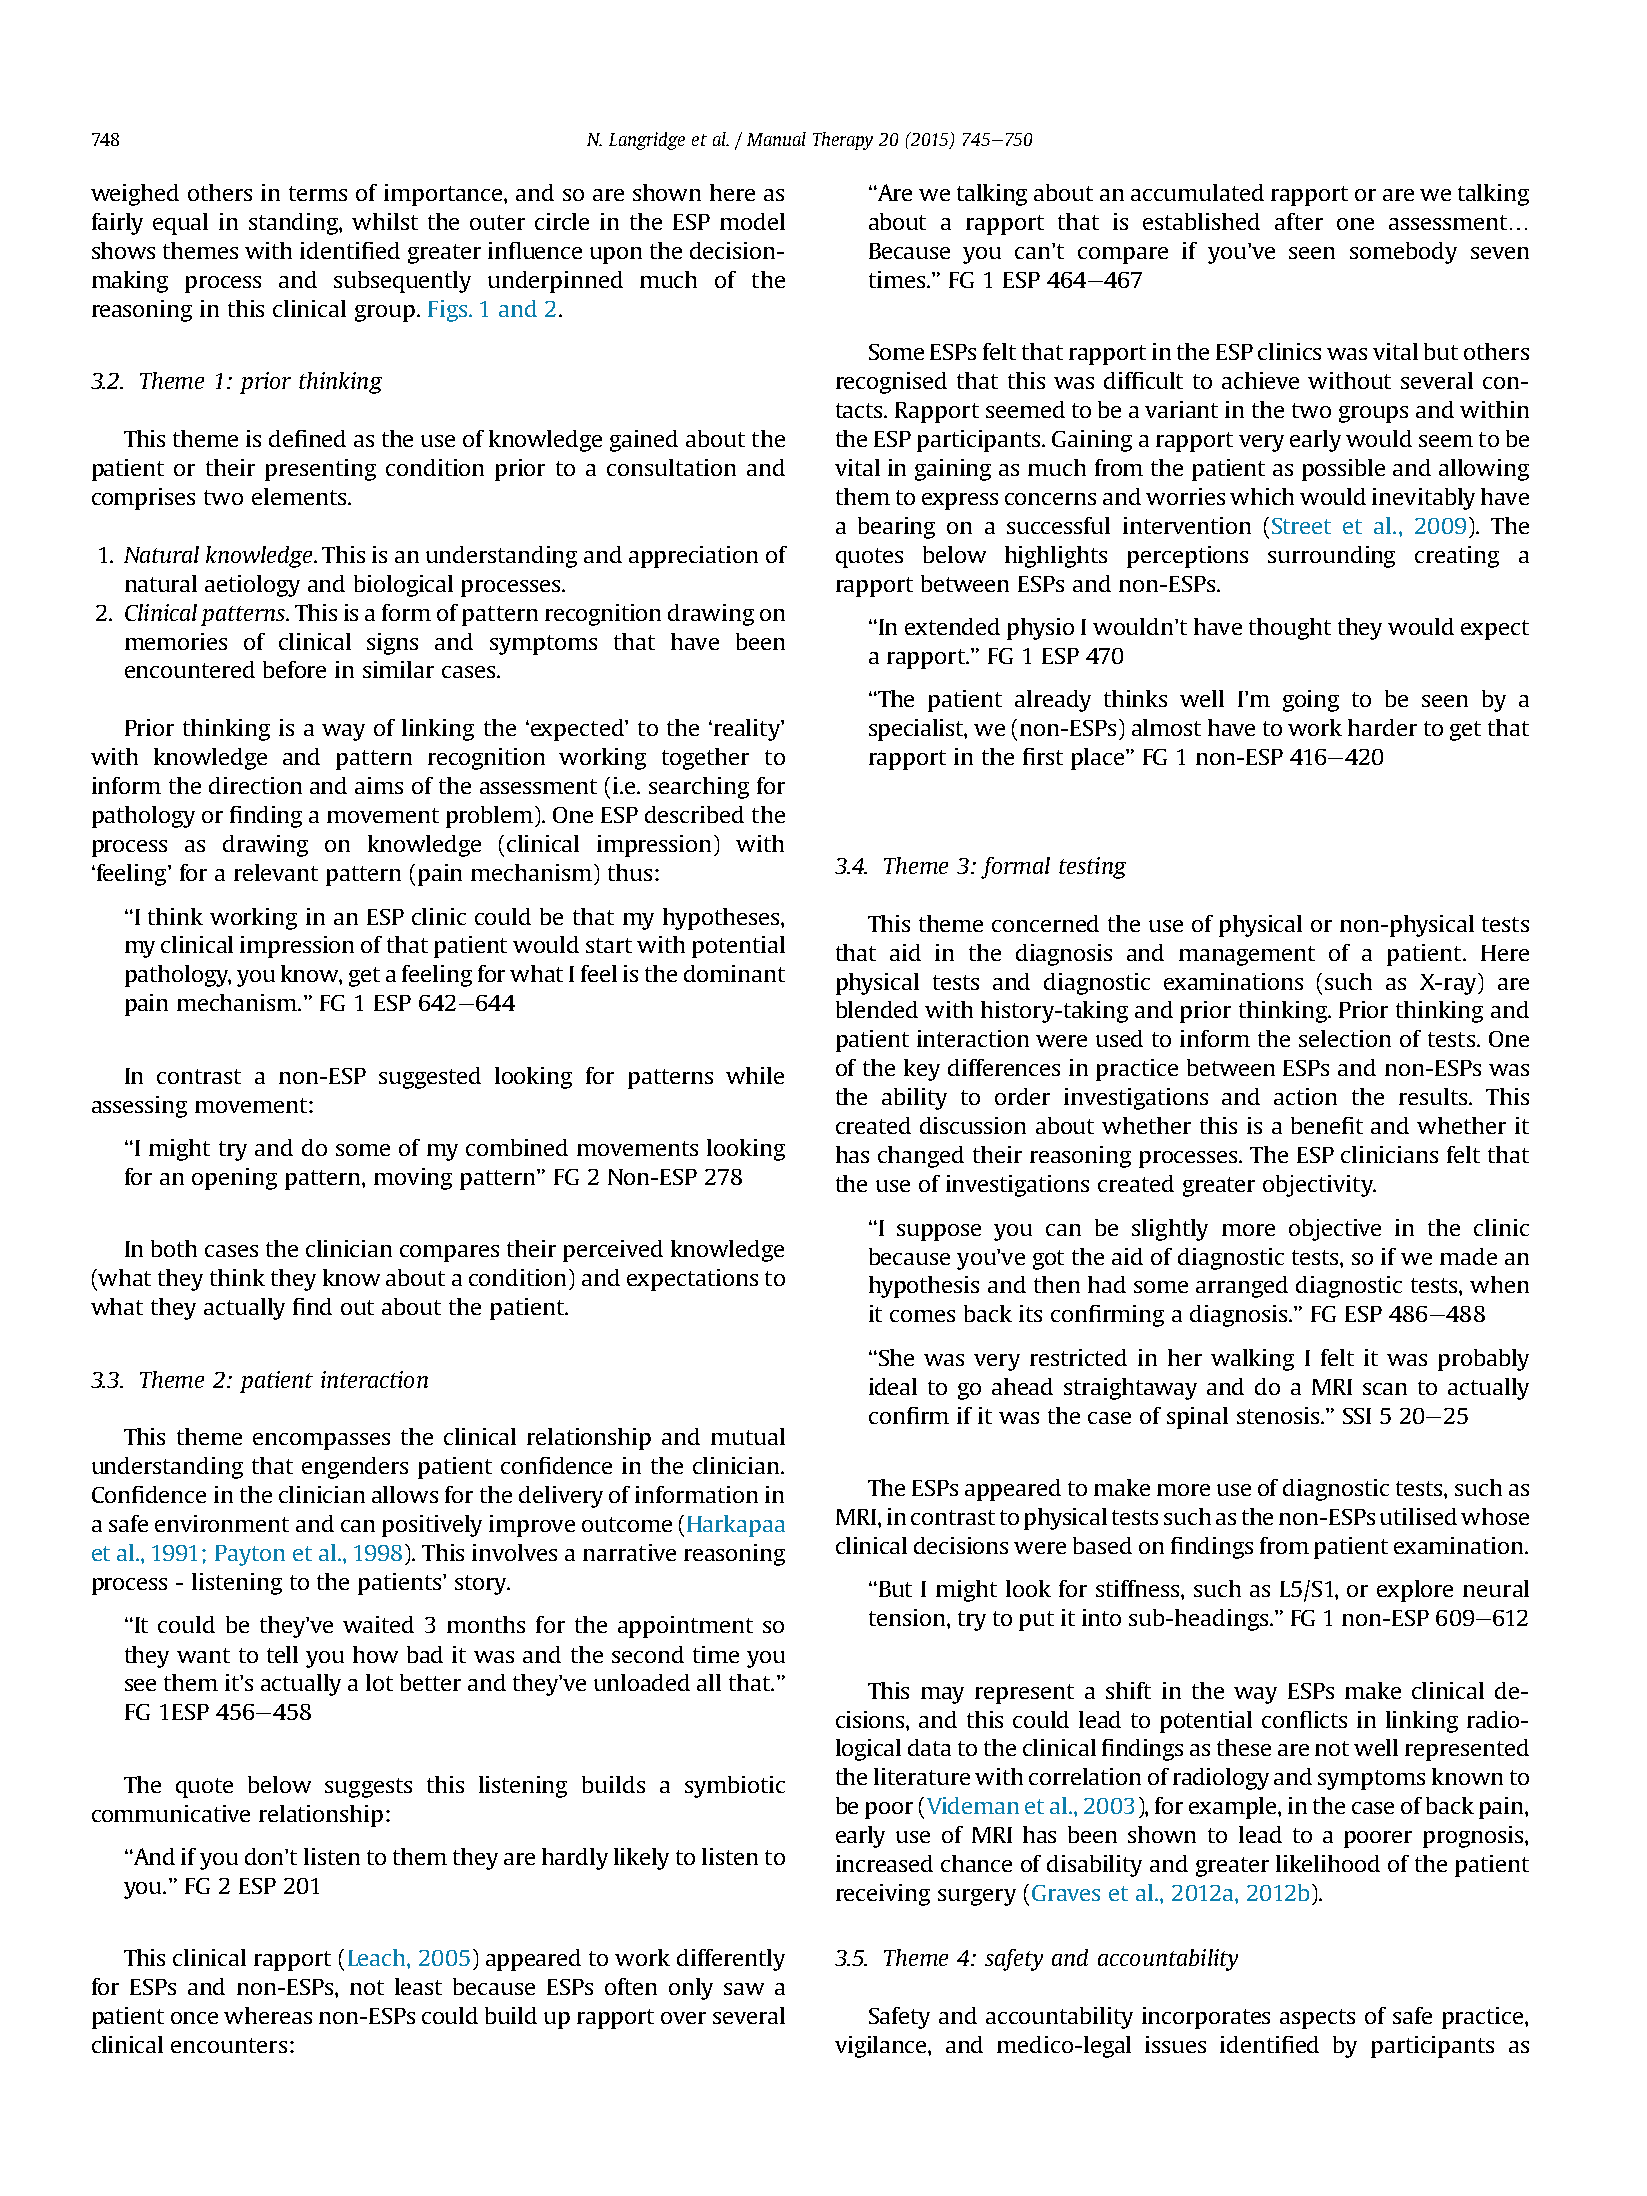  Describe the element at coordinates (321, 1441) in the document. I see `encompasses` at that location.
